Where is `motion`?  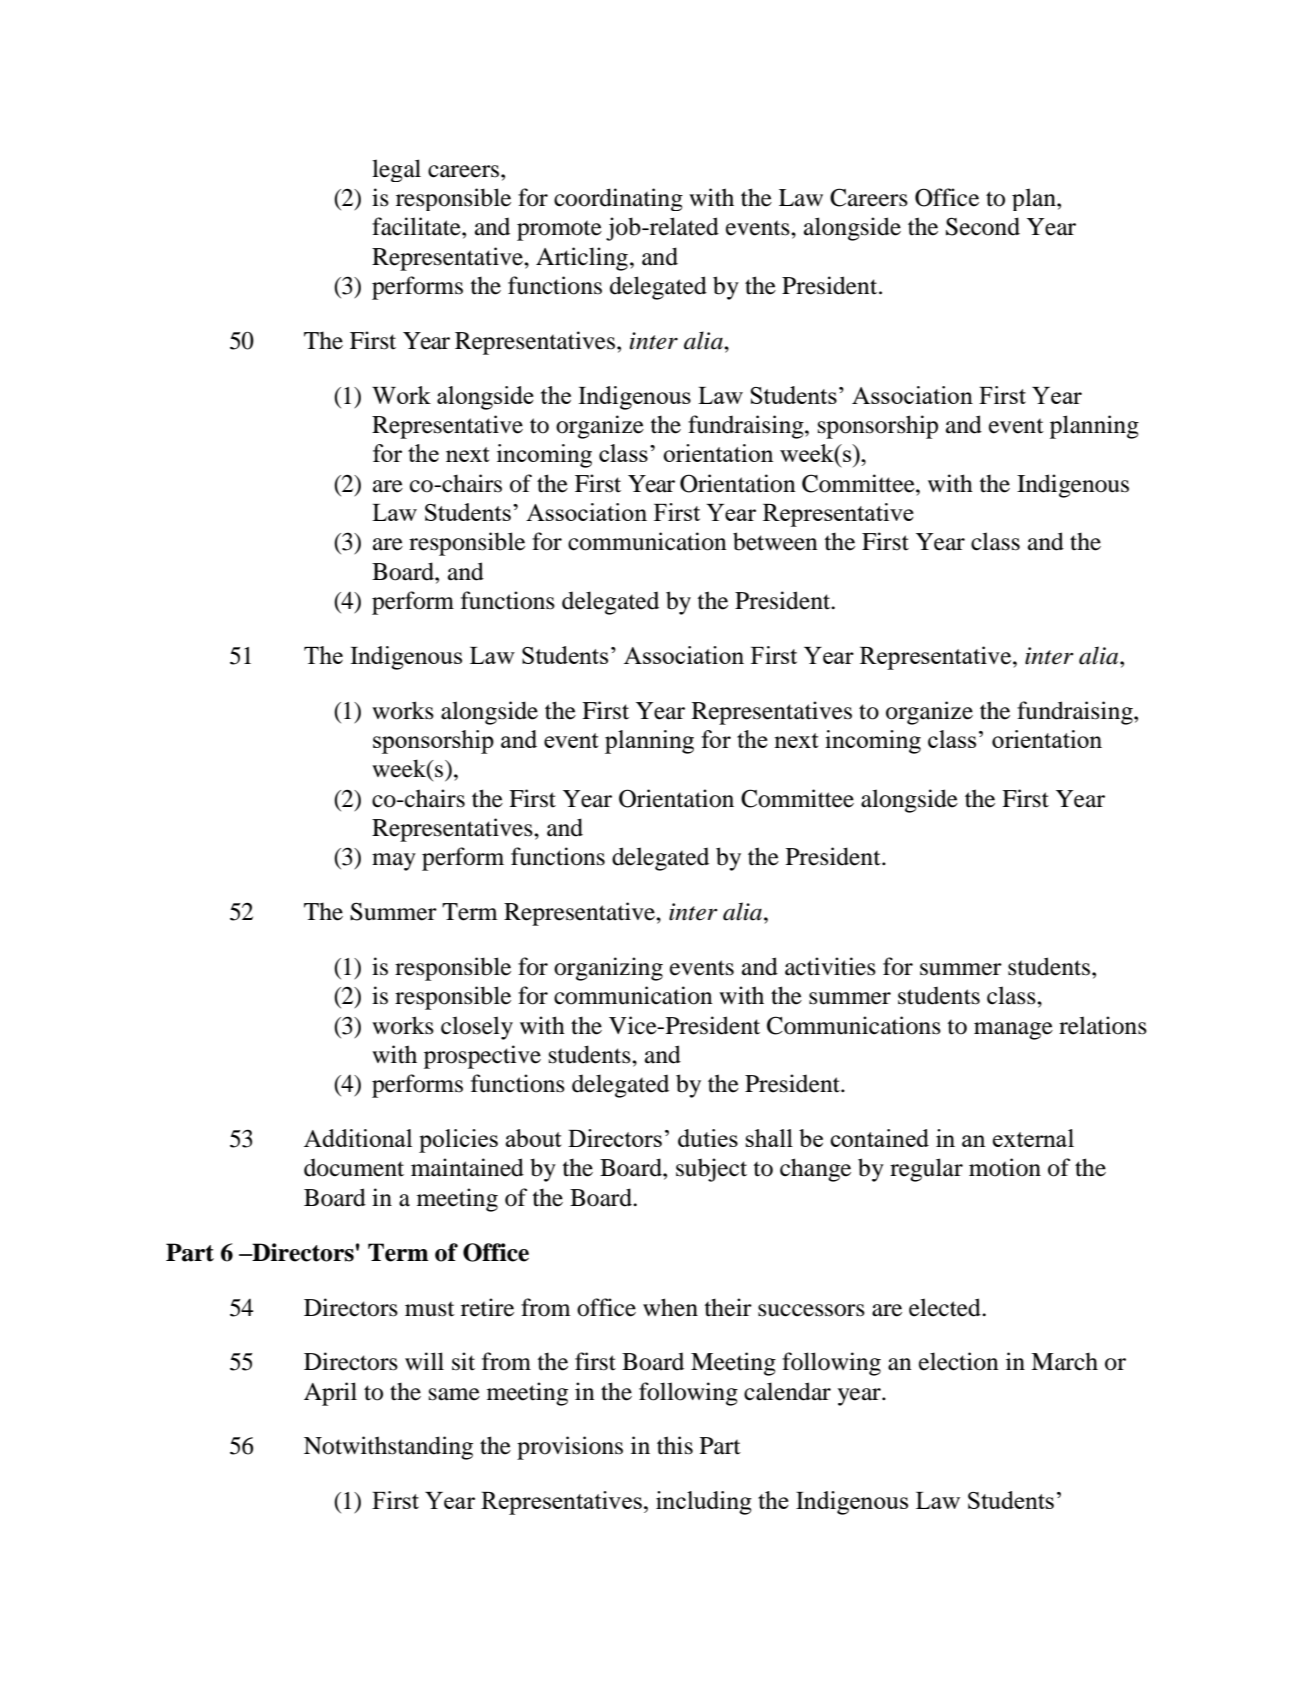 motion is located at coordinates (1005, 1167).
